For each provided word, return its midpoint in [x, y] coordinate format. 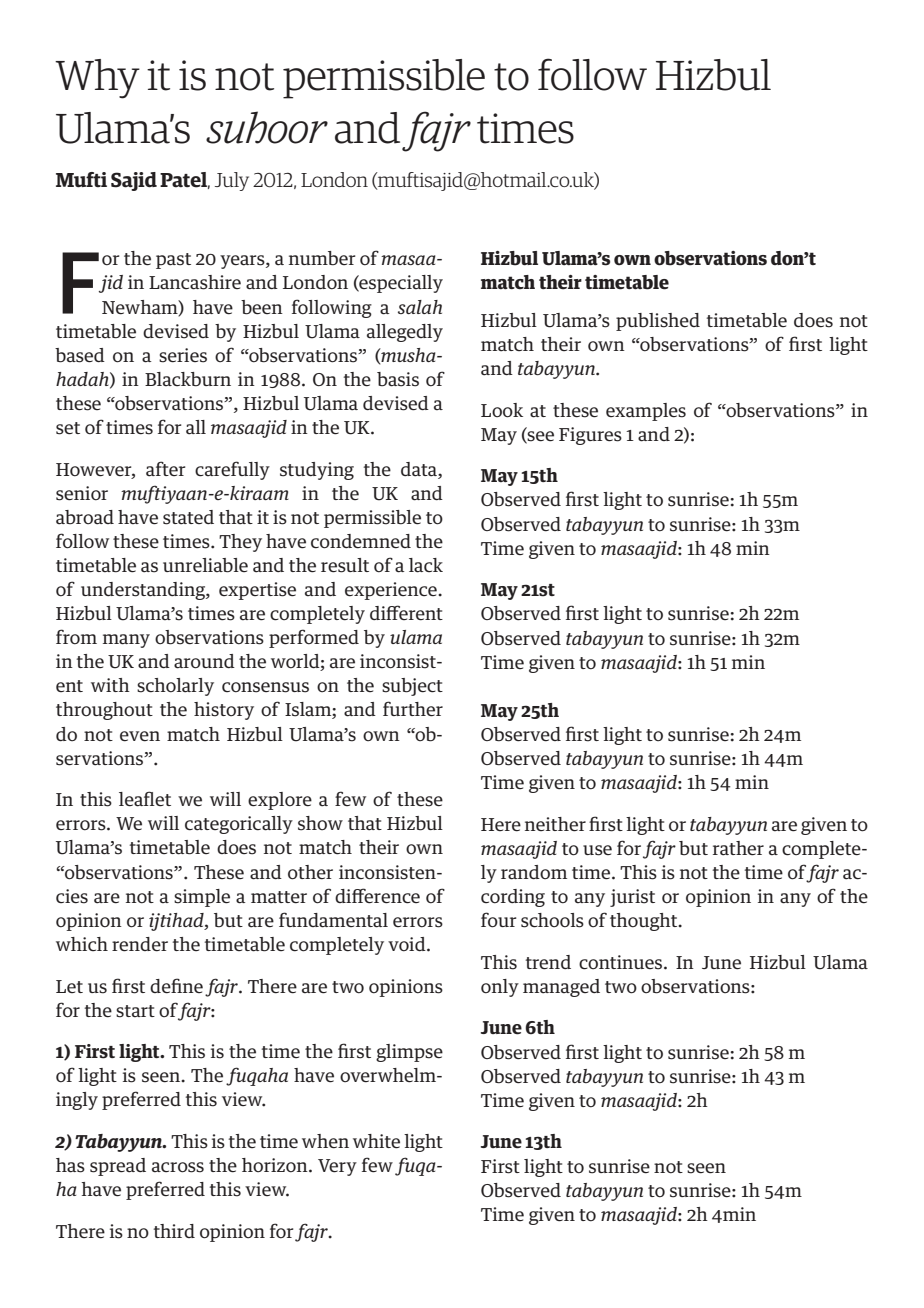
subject [412, 687]
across [178, 1167]
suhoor [267, 127]
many [126, 641]
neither [555, 824]
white [376, 1141]
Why [97, 79]
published [658, 322]
